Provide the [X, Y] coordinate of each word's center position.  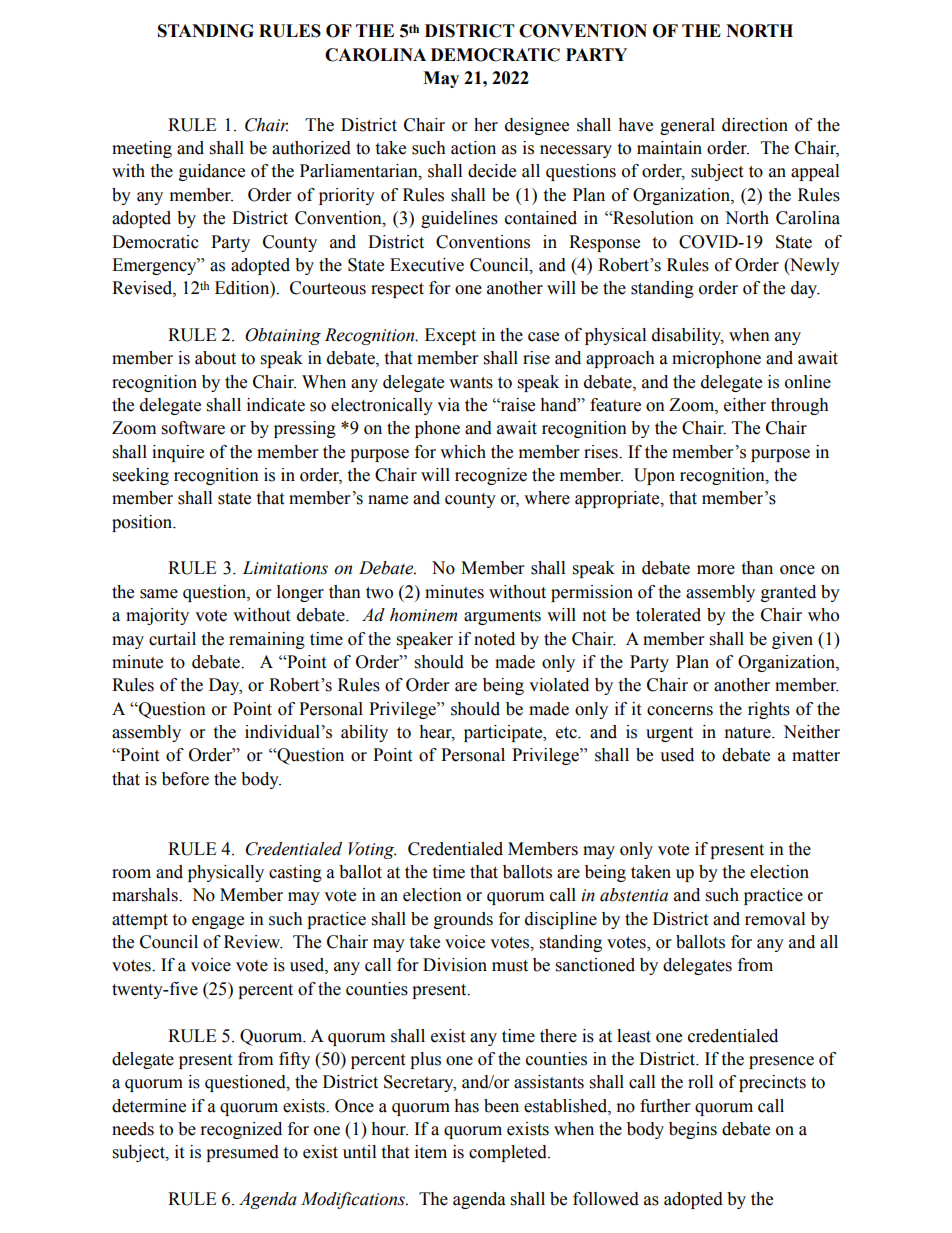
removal [775, 919]
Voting [372, 850]
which [463, 452]
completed [509, 1153]
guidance [212, 172]
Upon [654, 476]
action [473, 148]
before [185, 779]
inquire [178, 453]
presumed [242, 1153]
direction [755, 125]
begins [693, 1130]
